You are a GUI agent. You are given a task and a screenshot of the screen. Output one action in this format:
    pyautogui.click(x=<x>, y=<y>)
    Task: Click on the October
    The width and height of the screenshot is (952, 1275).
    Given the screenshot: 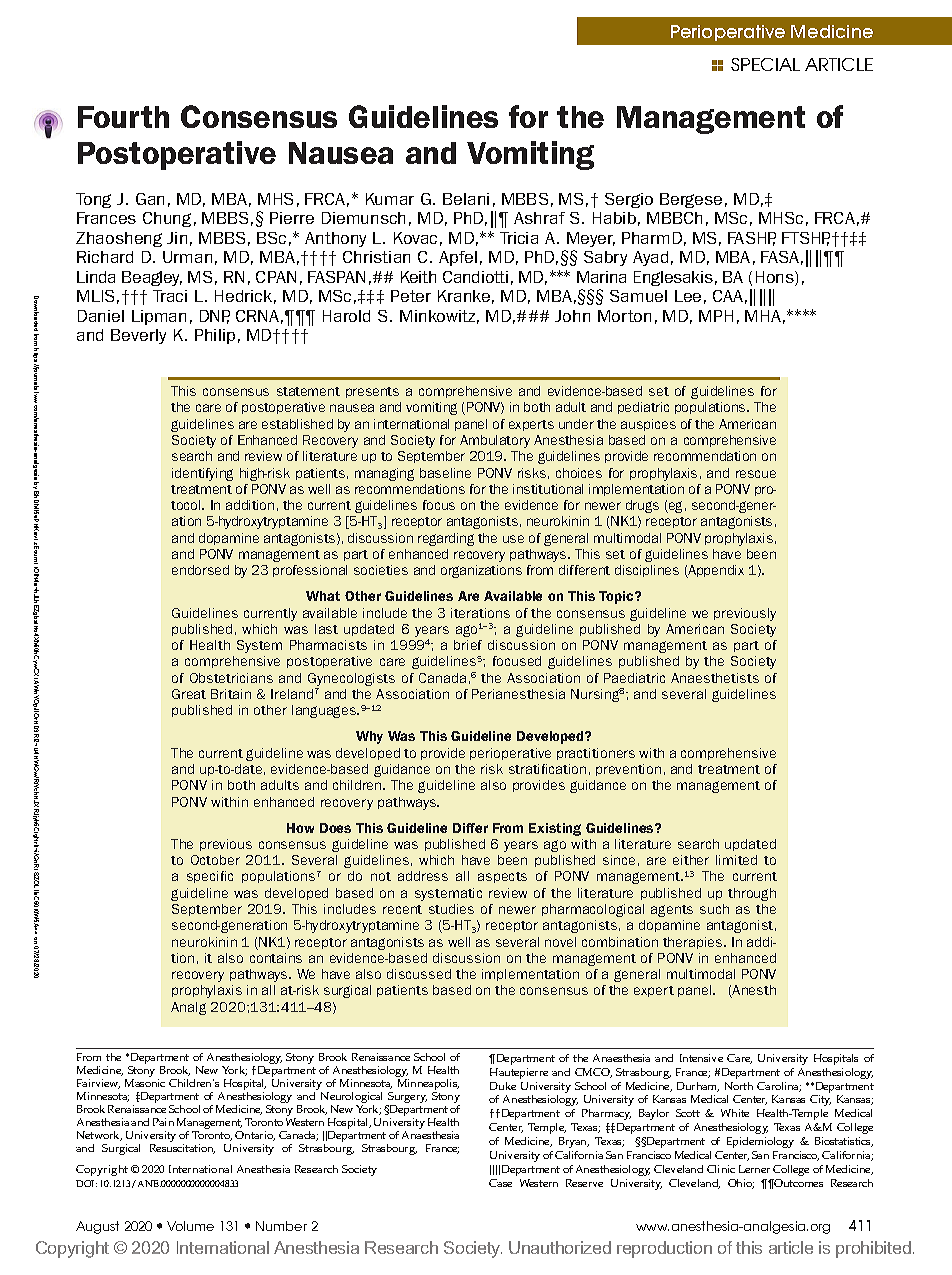 What is the action you would take?
    pyautogui.click(x=215, y=860)
